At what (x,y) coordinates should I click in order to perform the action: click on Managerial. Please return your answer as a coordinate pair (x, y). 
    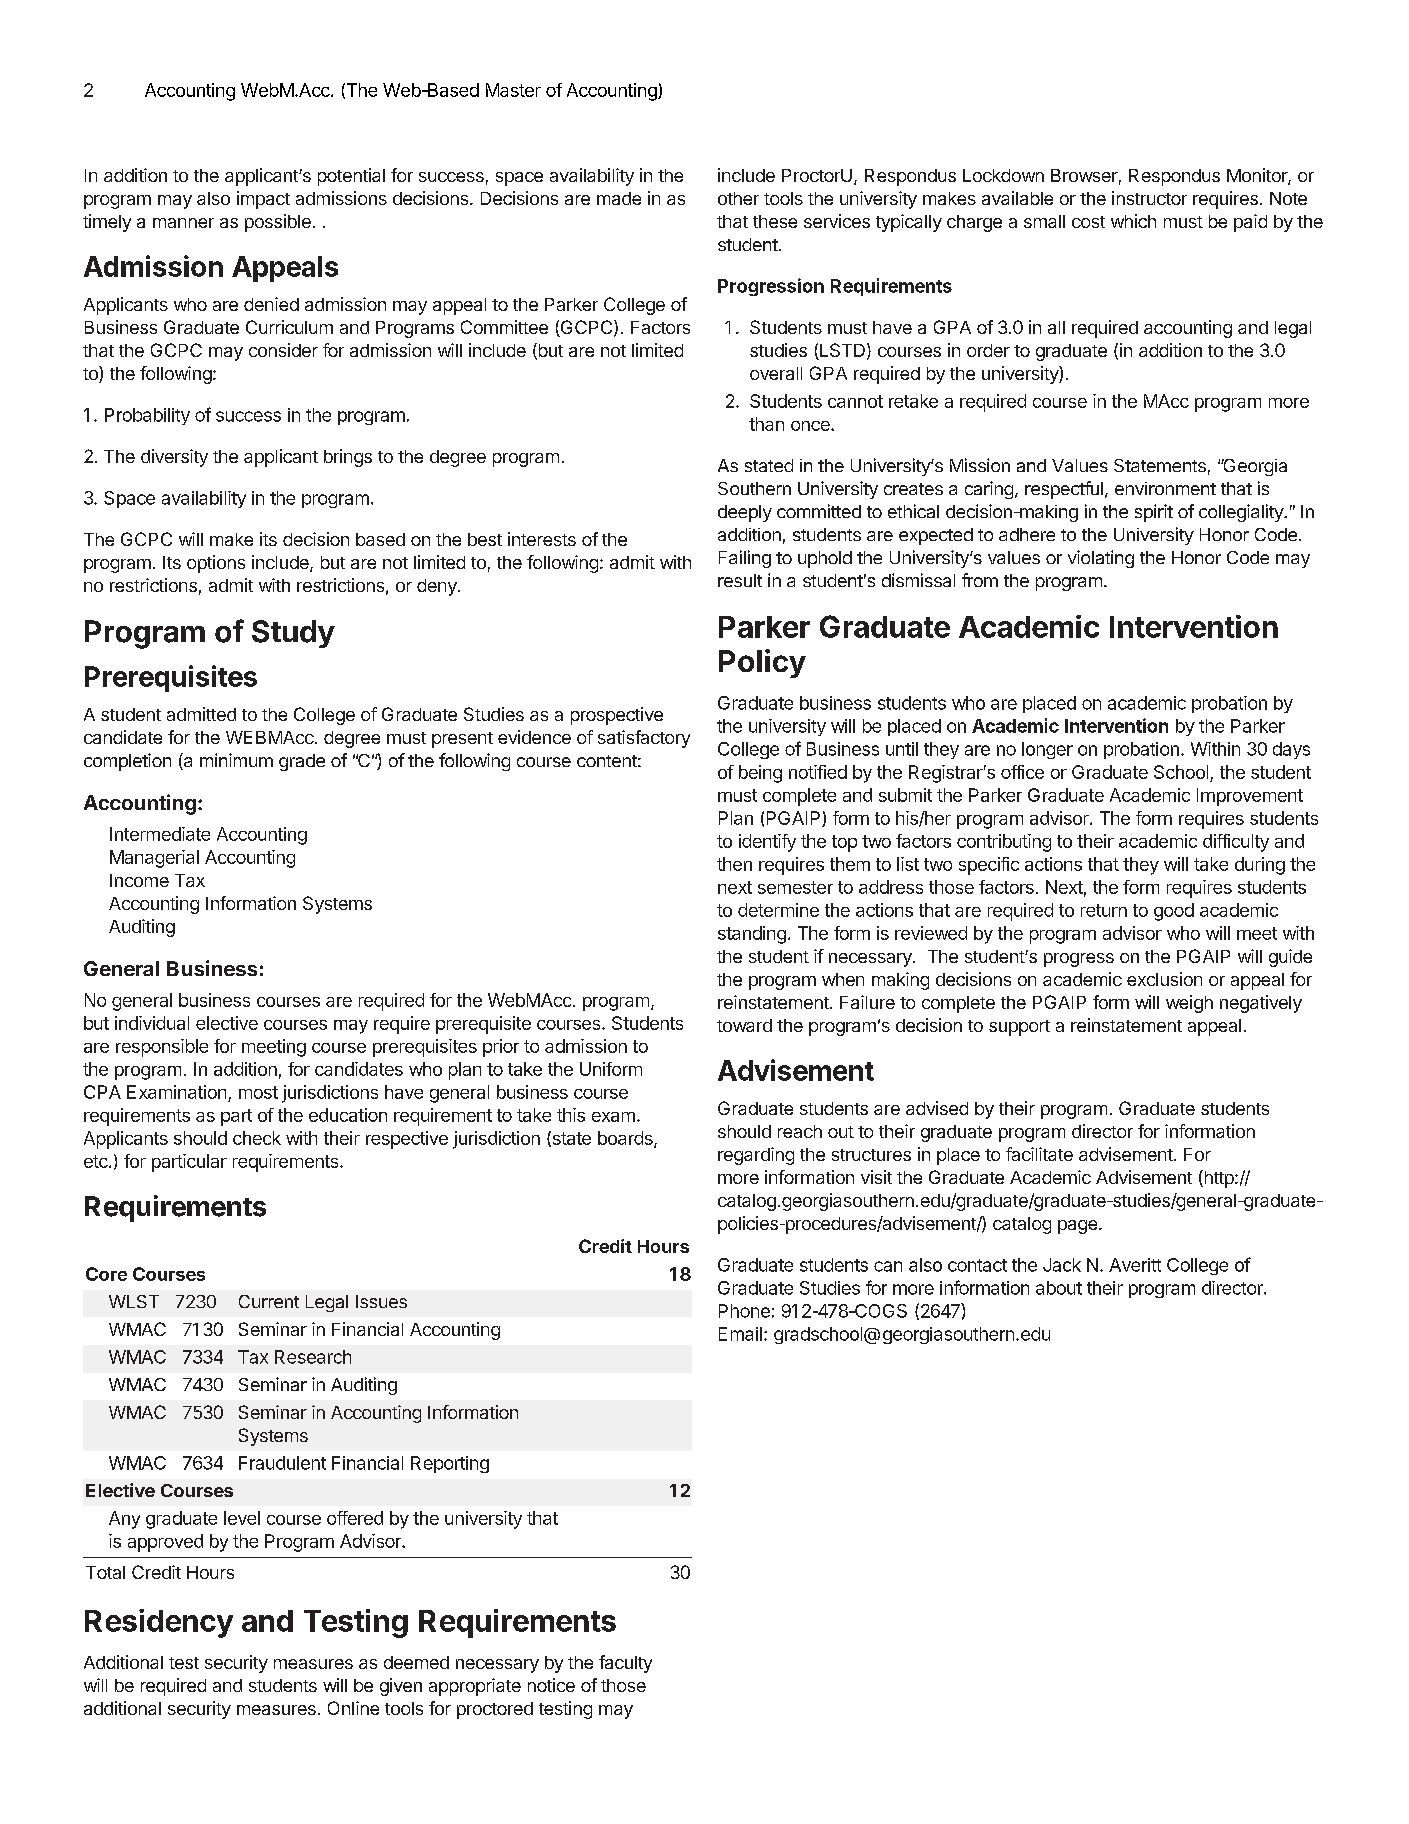
    Looking at the image, I should click on (154, 859).
